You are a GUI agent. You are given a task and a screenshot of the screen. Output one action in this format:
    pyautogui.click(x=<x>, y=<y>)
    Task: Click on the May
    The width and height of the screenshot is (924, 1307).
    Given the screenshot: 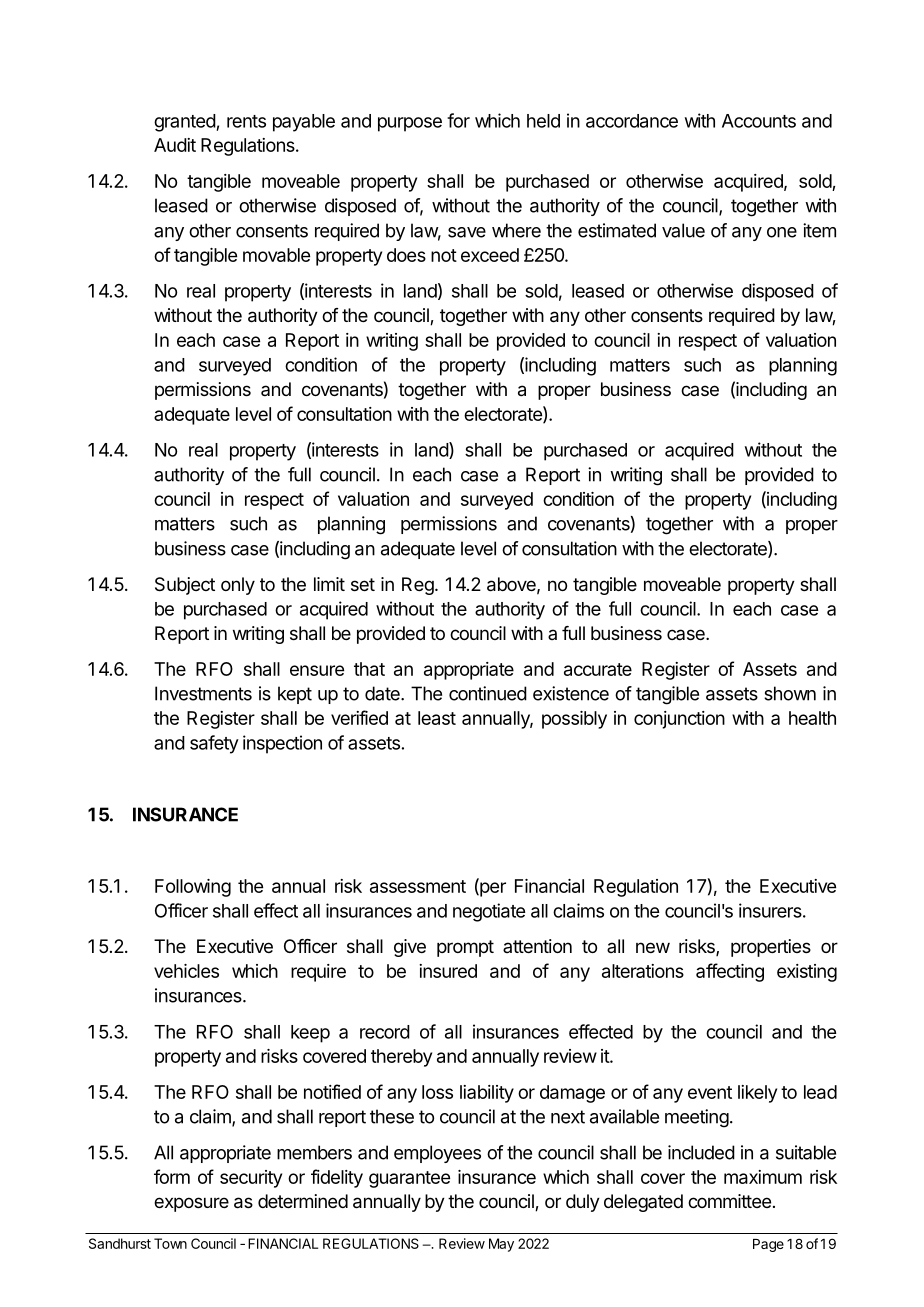 What is the action you would take?
    pyautogui.click(x=501, y=1245)
